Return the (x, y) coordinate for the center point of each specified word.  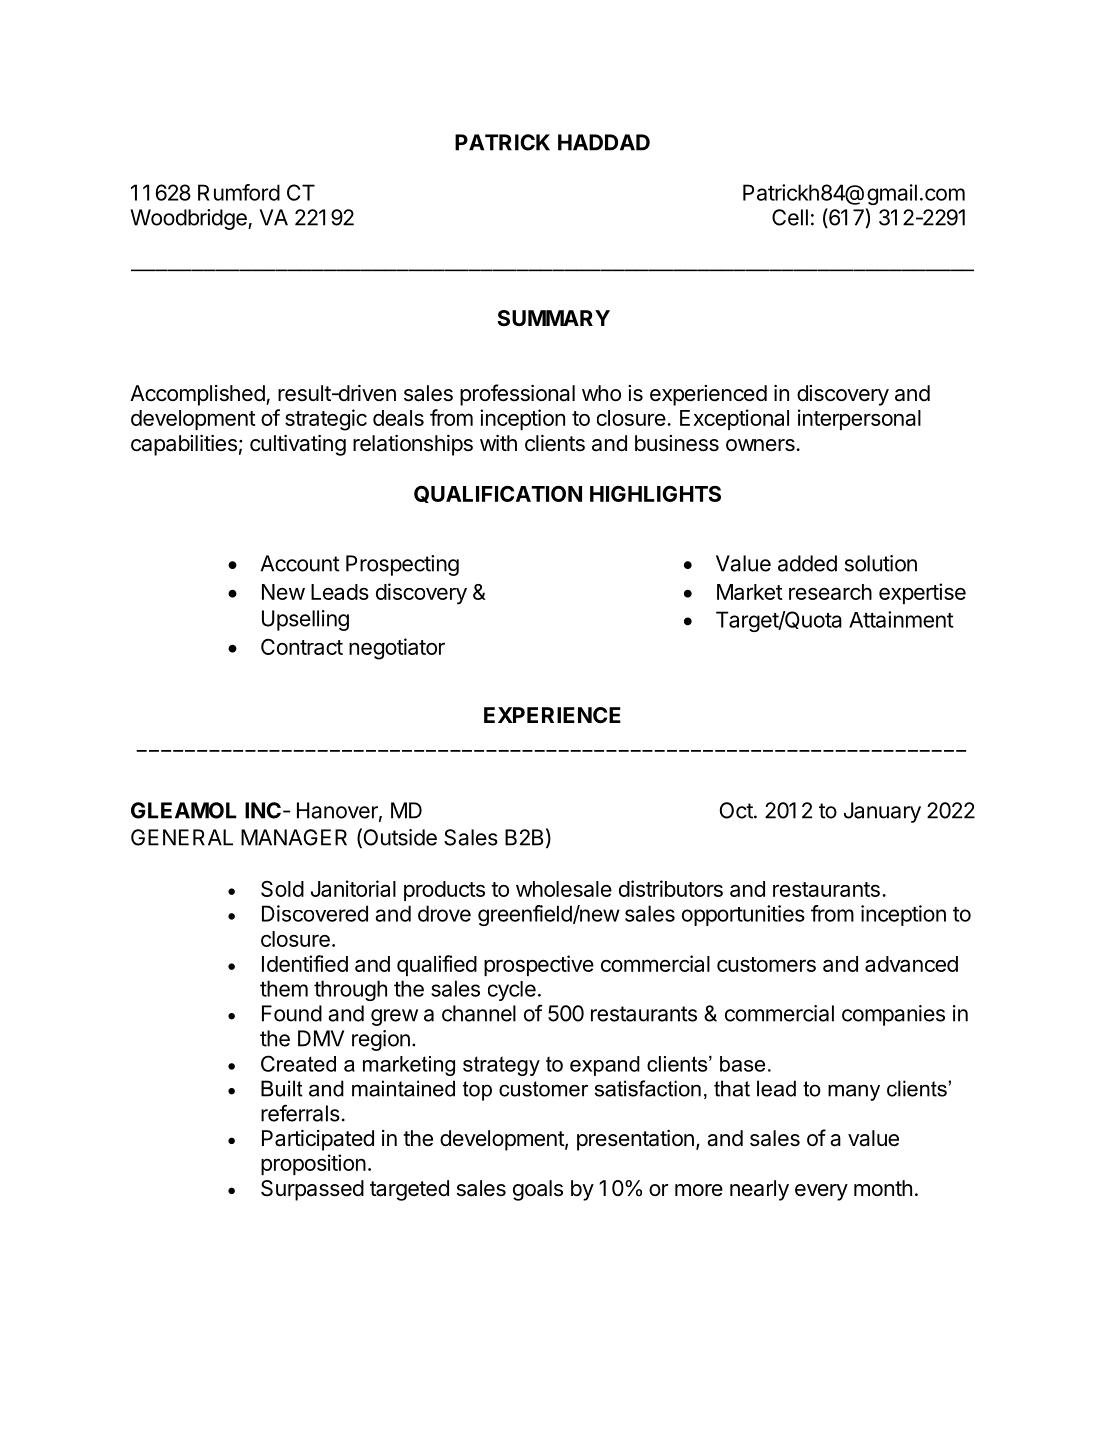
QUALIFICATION (498, 494)
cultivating (298, 445)
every (821, 1192)
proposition (313, 1164)
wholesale (564, 889)
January (882, 812)
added (807, 563)
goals (538, 1190)
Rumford (239, 192)
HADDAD (604, 142)
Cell (790, 217)
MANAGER (294, 837)
